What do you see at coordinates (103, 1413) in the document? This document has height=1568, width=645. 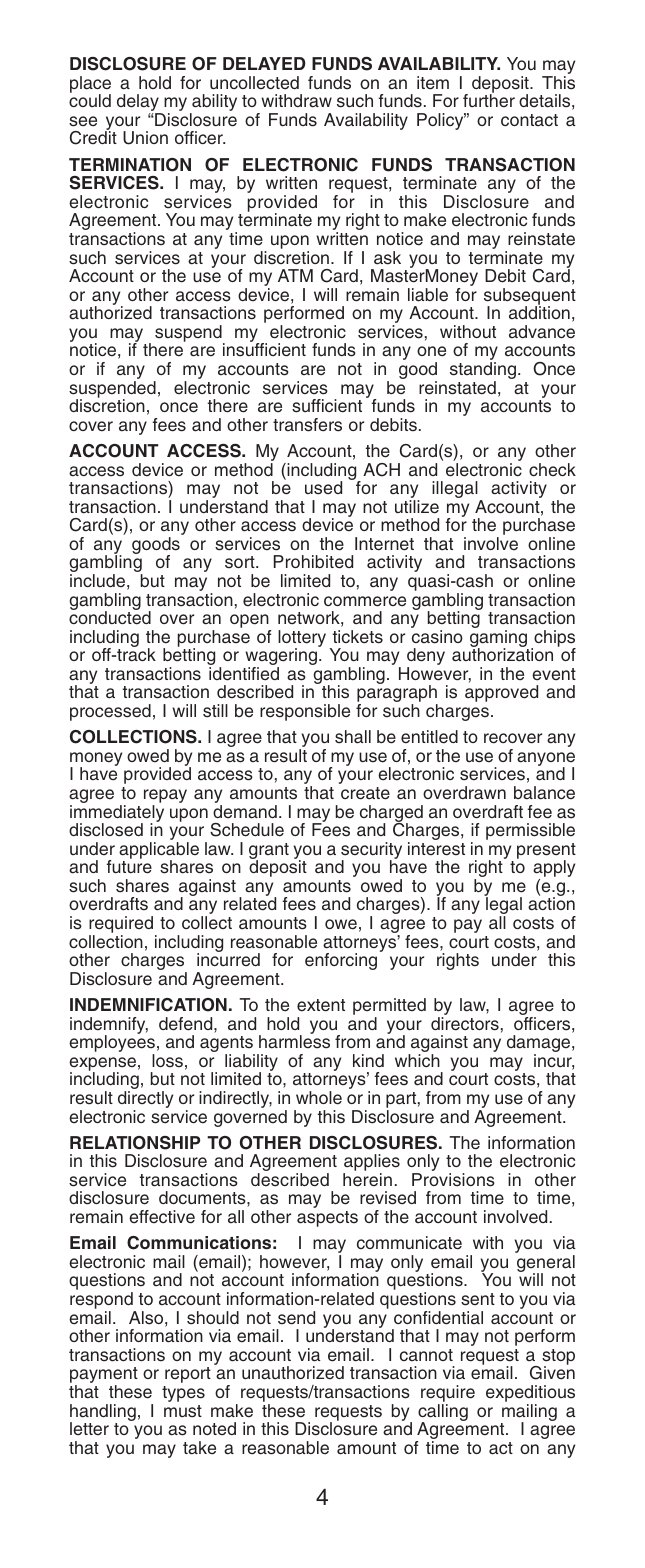 I see `handling` at bounding box center [103, 1413].
